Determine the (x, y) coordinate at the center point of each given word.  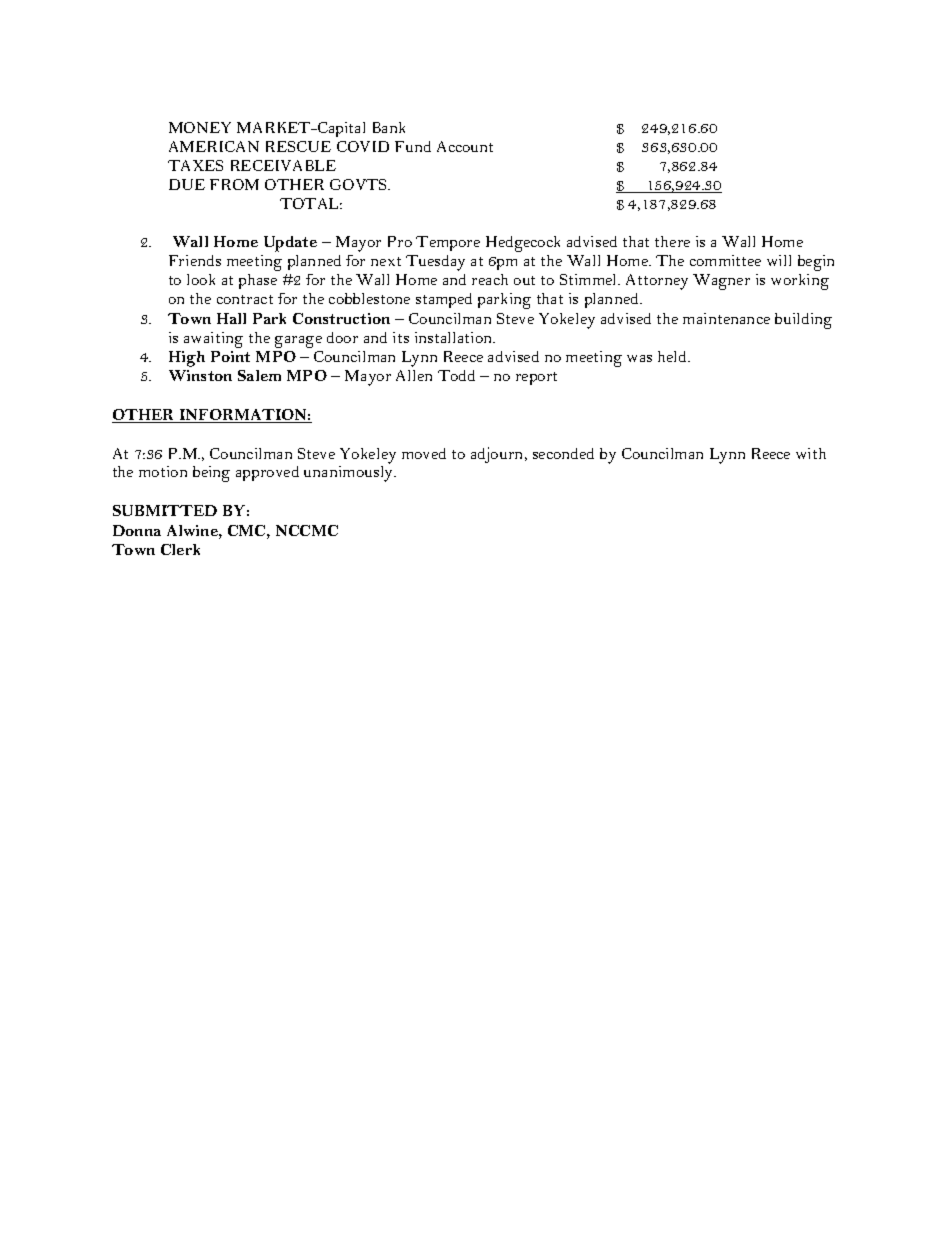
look (201, 279)
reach (490, 279)
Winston (200, 375)
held (674, 356)
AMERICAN (214, 146)
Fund (413, 146)
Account (465, 146)
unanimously (350, 474)
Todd (456, 375)
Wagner (721, 282)
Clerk (180, 549)
